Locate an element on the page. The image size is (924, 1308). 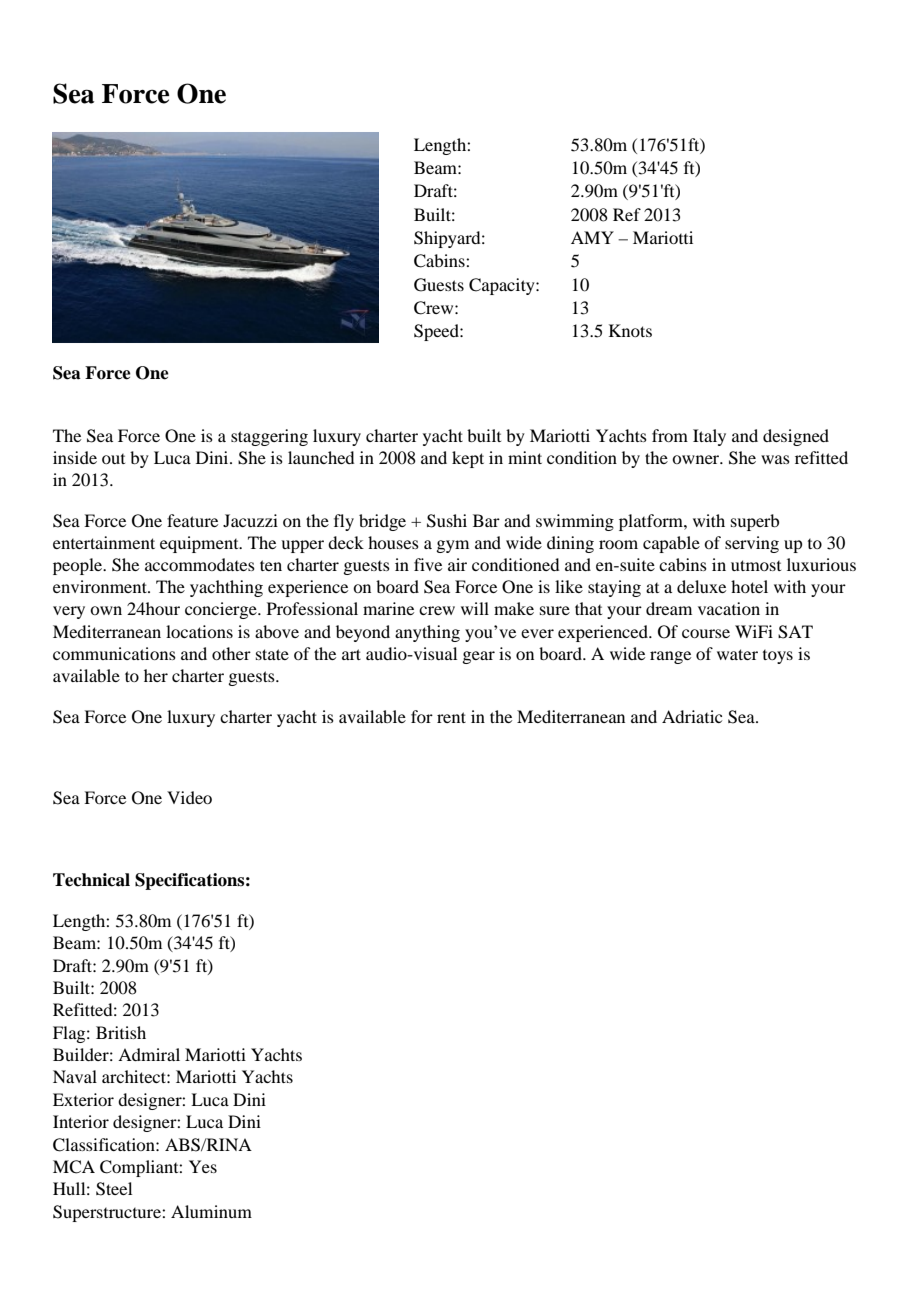
Yes is located at coordinates (203, 1166).
